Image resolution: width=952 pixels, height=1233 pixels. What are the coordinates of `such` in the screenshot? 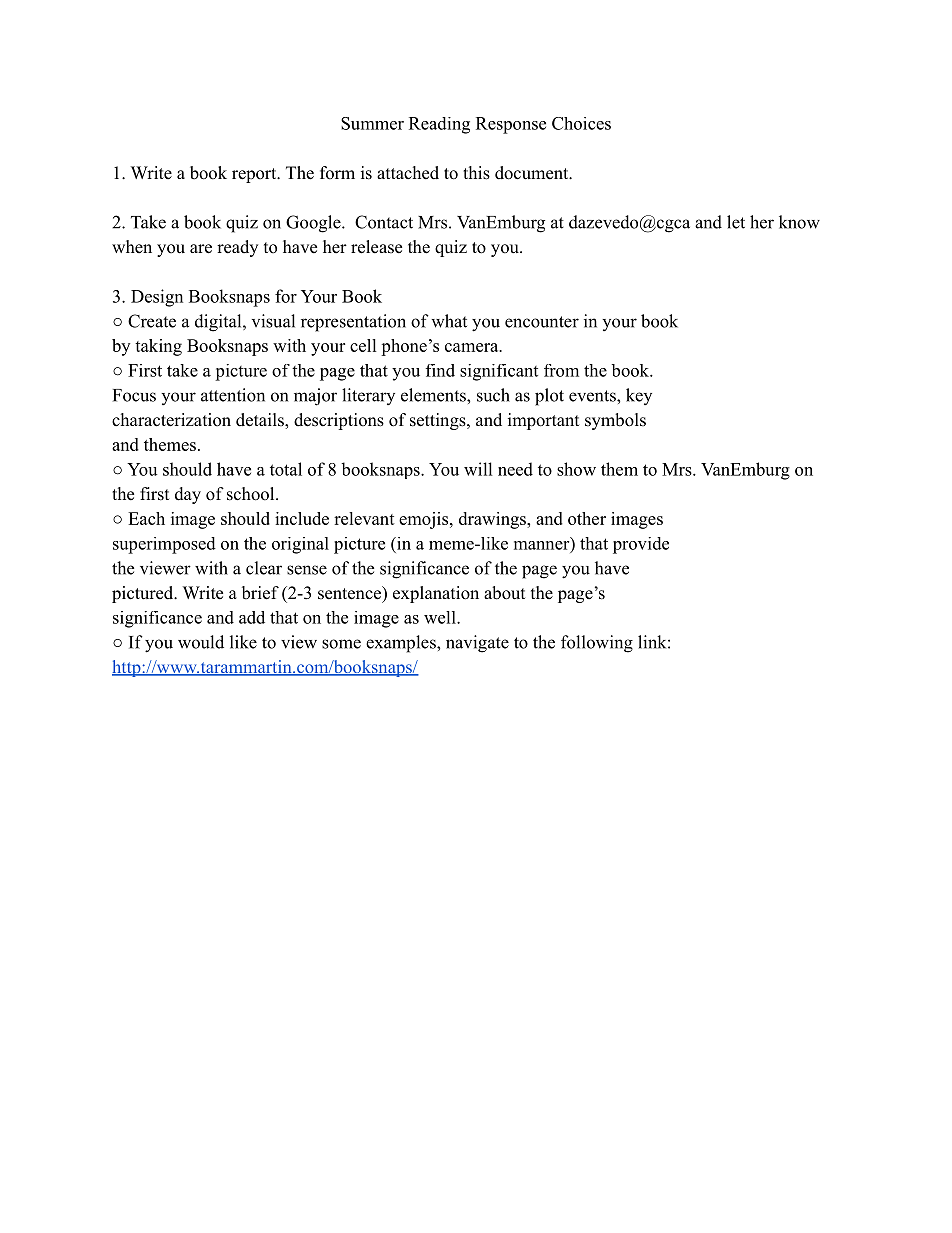 It's located at (493, 395).
